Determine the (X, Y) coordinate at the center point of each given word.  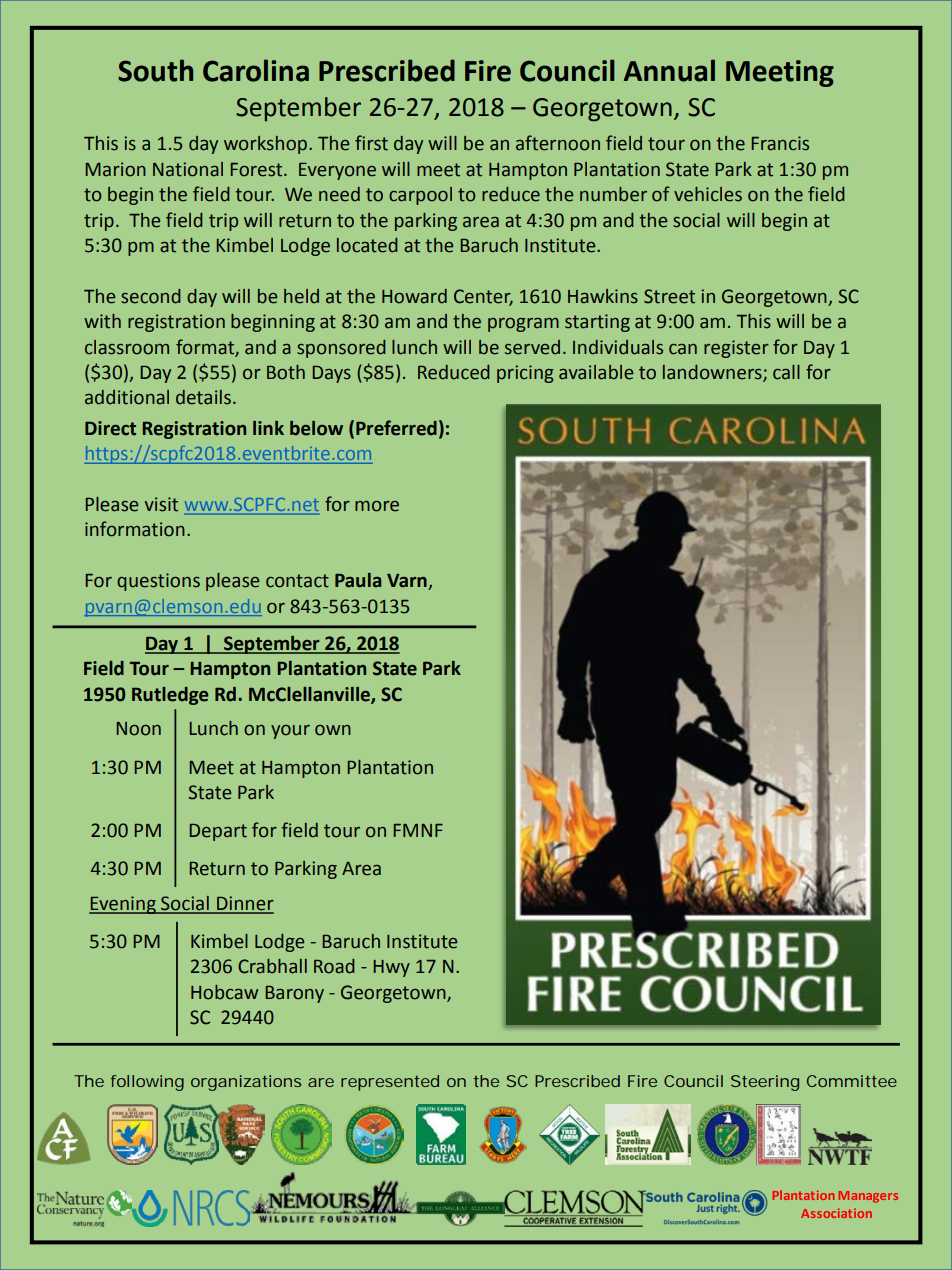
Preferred (396, 428)
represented (390, 1083)
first (371, 143)
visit (161, 504)
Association (836, 1213)
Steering (765, 1083)
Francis (780, 143)
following (147, 1083)
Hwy (392, 968)
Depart (218, 832)
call (786, 372)
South (155, 70)
